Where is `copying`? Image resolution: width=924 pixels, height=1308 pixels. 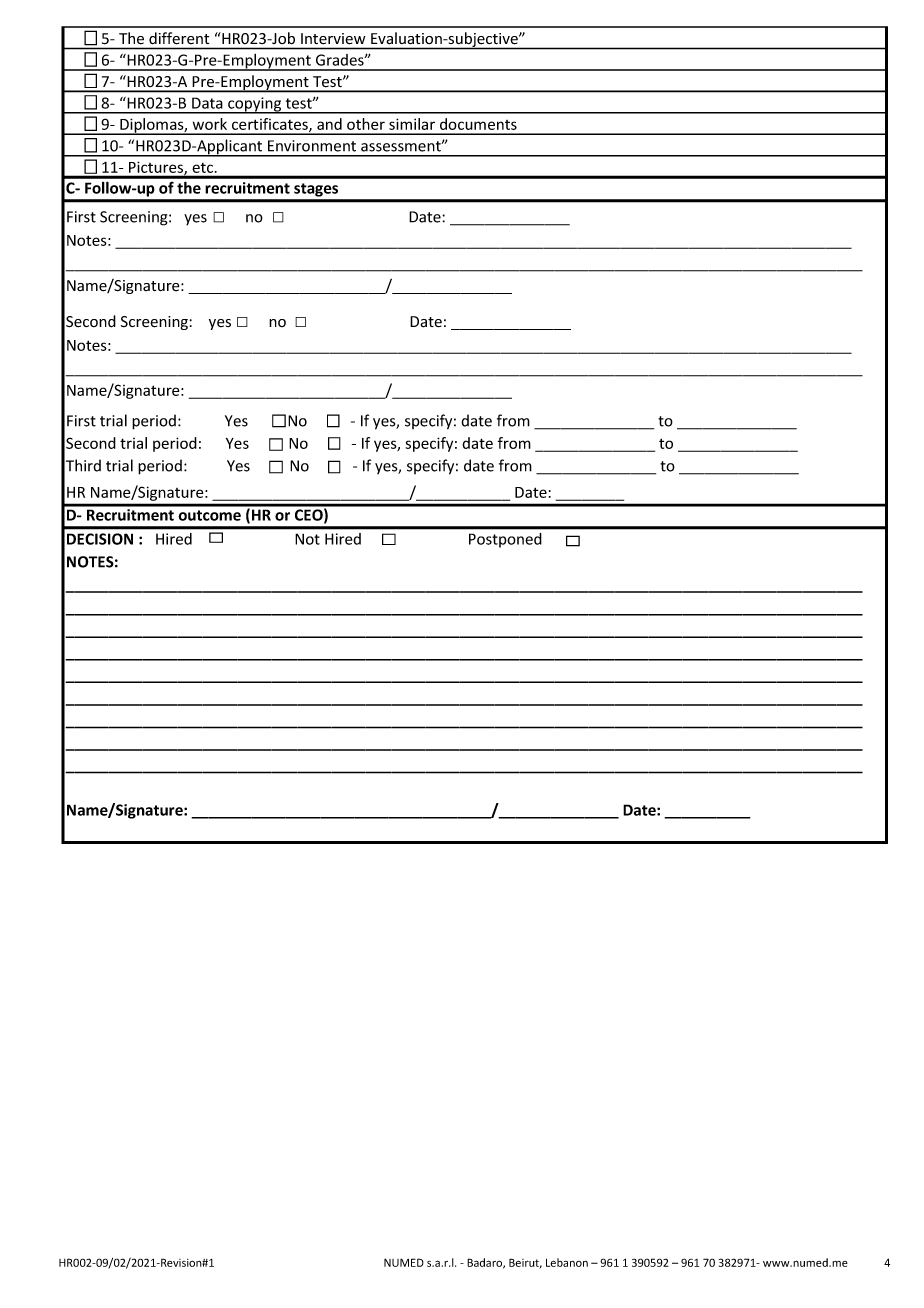 copying is located at coordinates (255, 105).
